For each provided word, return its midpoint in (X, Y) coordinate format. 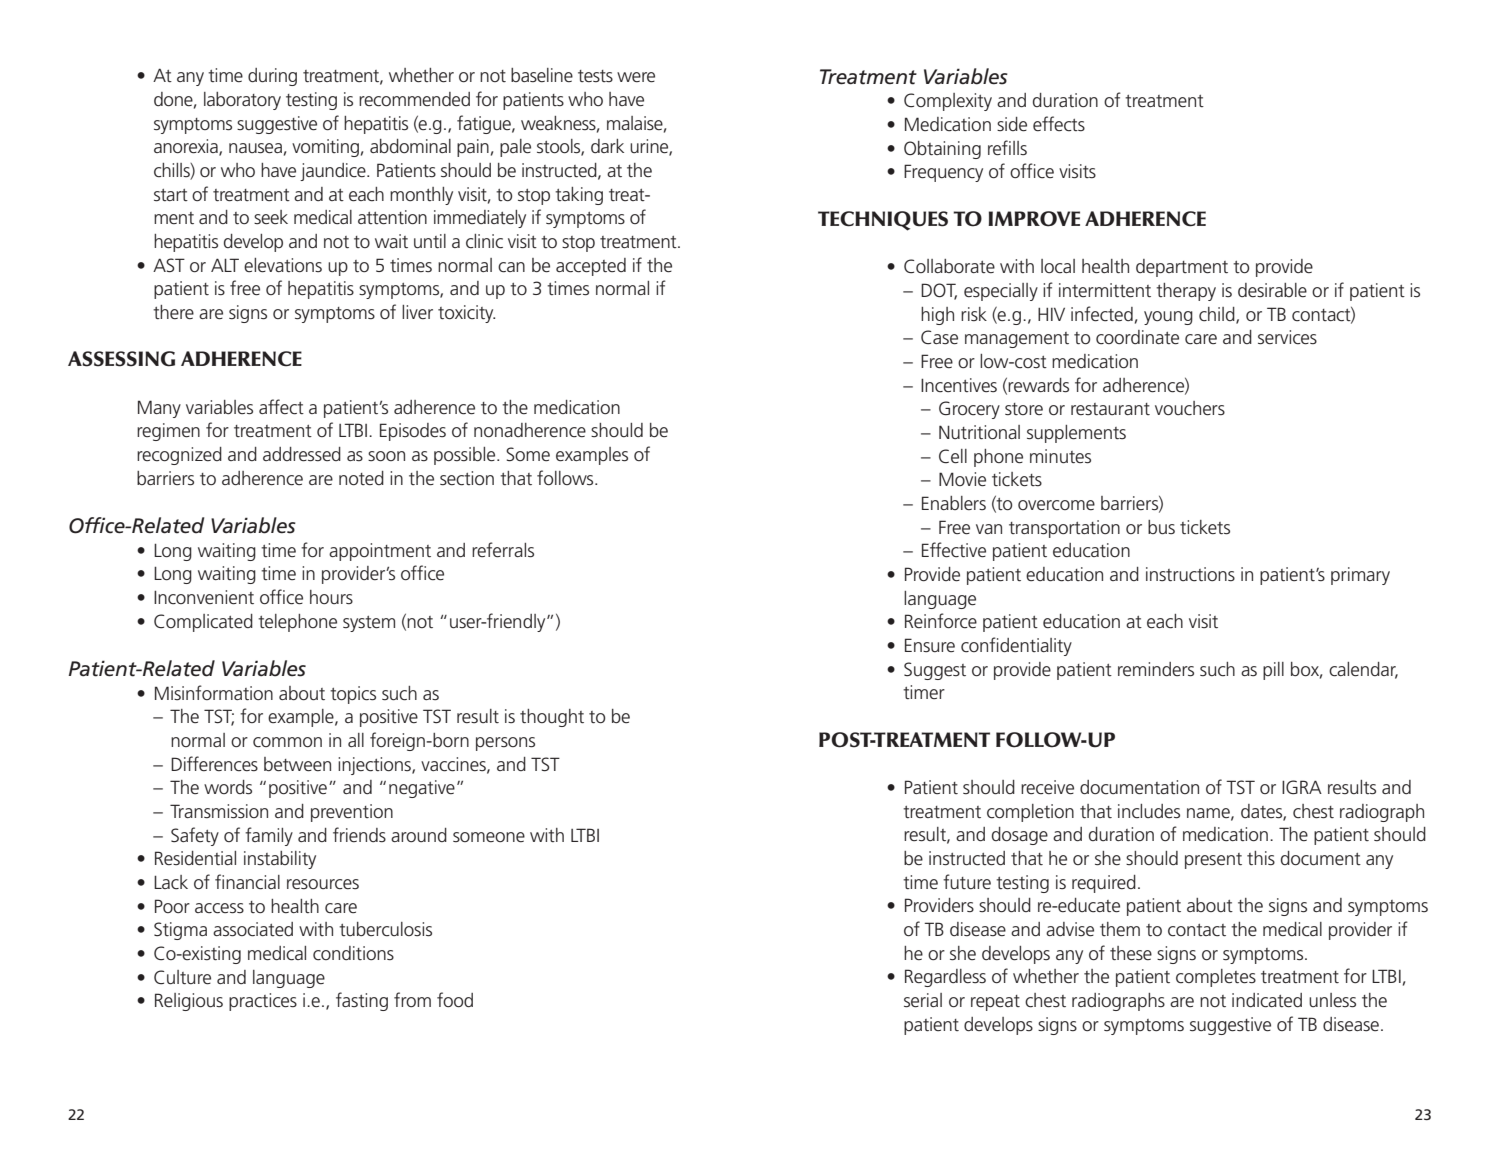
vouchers (1190, 408)
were (636, 77)
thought (552, 718)
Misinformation (214, 692)
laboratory (242, 101)
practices (263, 1002)
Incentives (959, 385)
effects (1059, 123)
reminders (1156, 669)
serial (923, 1000)
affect (281, 407)
